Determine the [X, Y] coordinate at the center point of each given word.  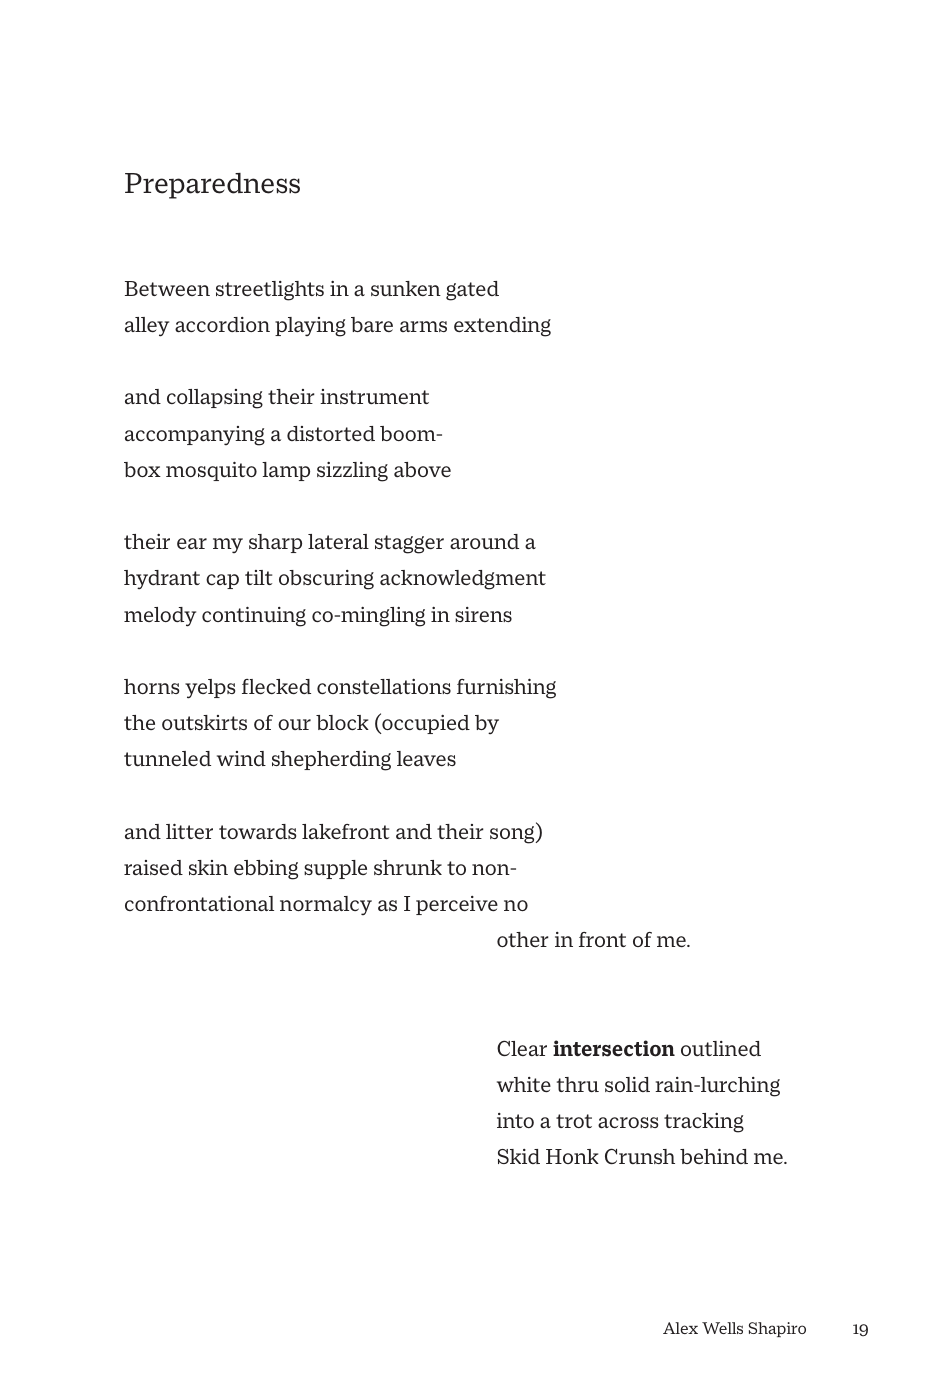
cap [222, 581]
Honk [572, 1156]
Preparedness [212, 186]
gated [472, 291]
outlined [721, 1048]
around [484, 541]
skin [208, 867]
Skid [519, 1156]
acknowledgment [463, 580]
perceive [457, 905]
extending [502, 327]
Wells [722, 1328]
